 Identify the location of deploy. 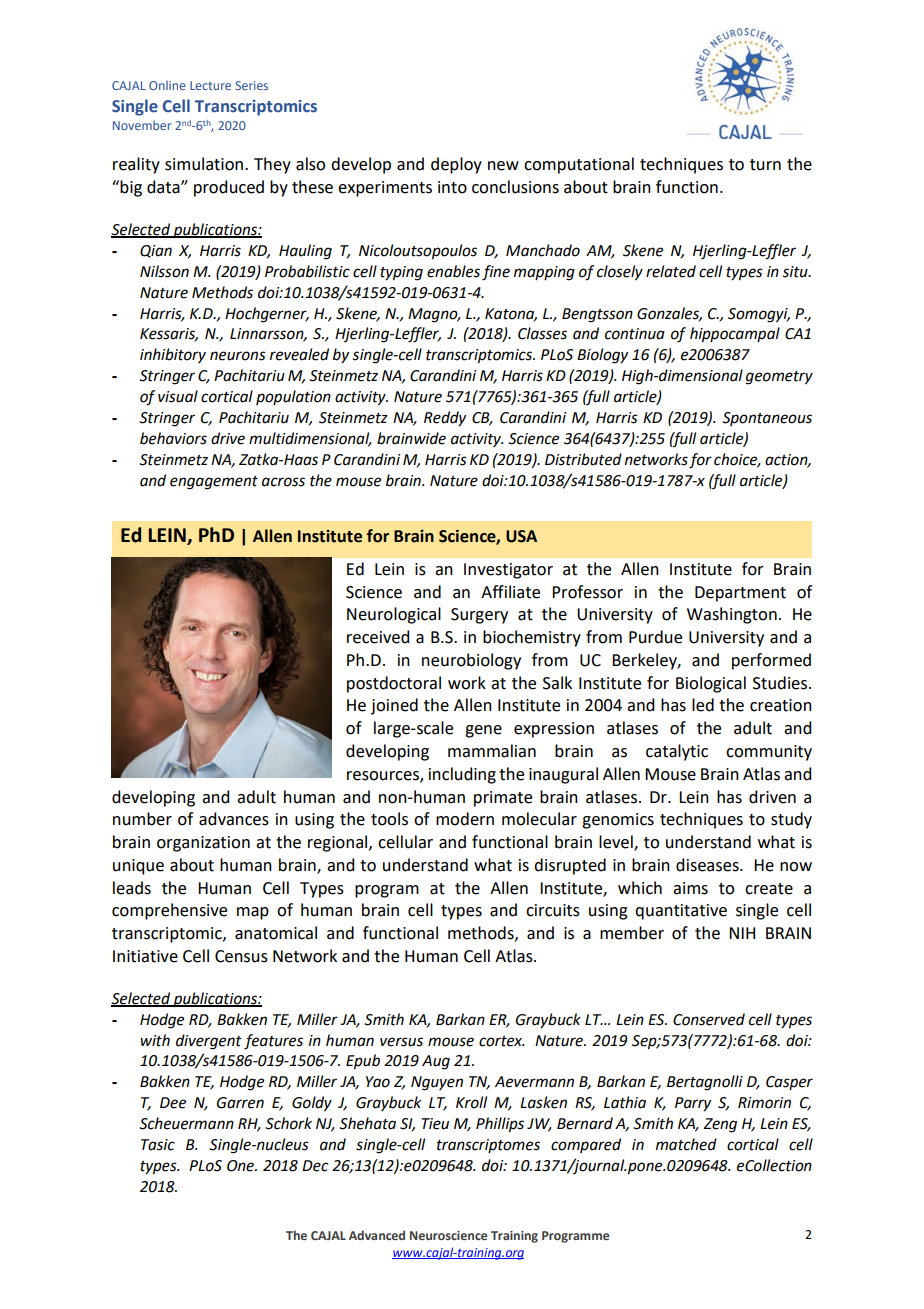
(456, 165).
